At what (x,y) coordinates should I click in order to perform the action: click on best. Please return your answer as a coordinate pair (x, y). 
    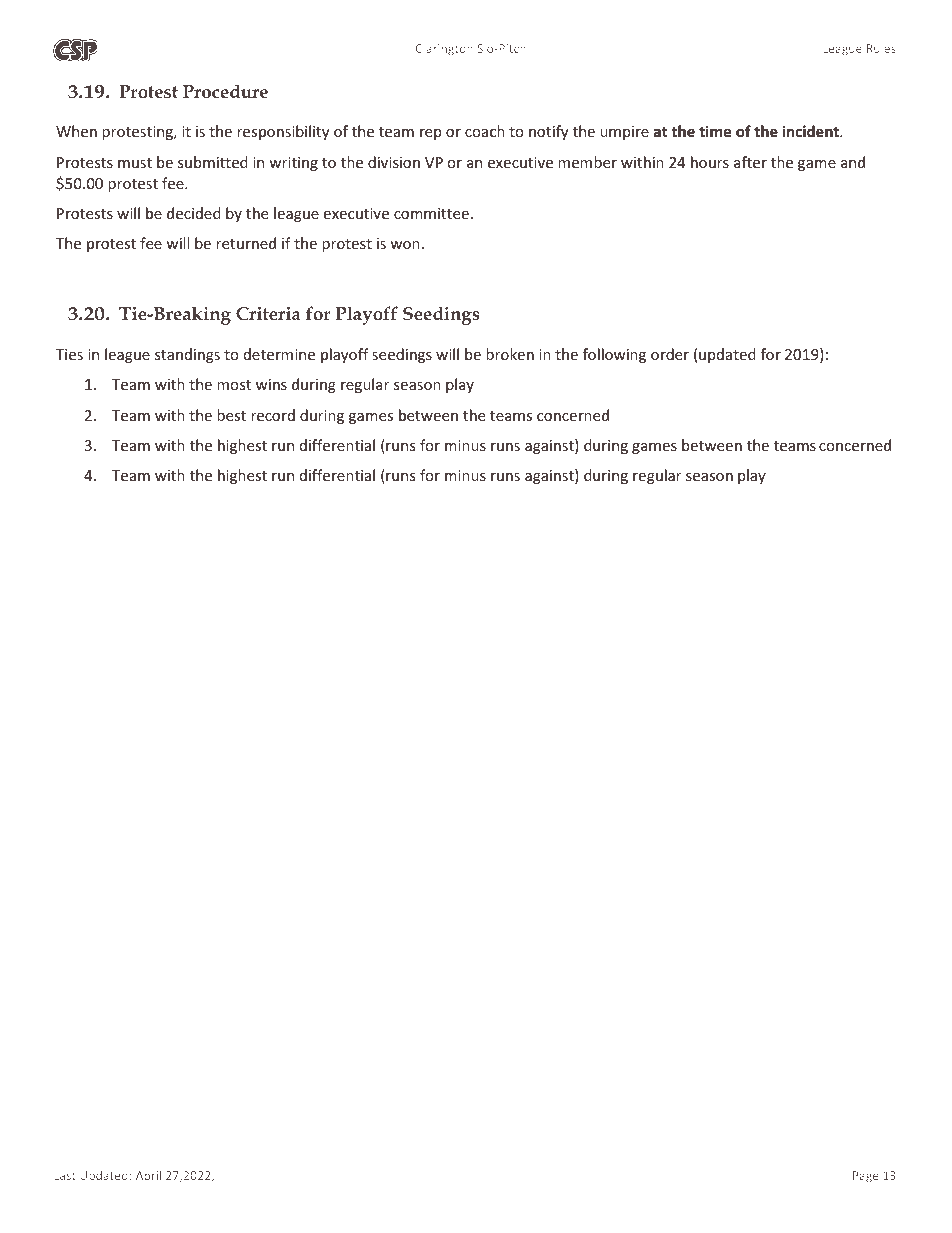
    Looking at the image, I should click on (231, 415).
